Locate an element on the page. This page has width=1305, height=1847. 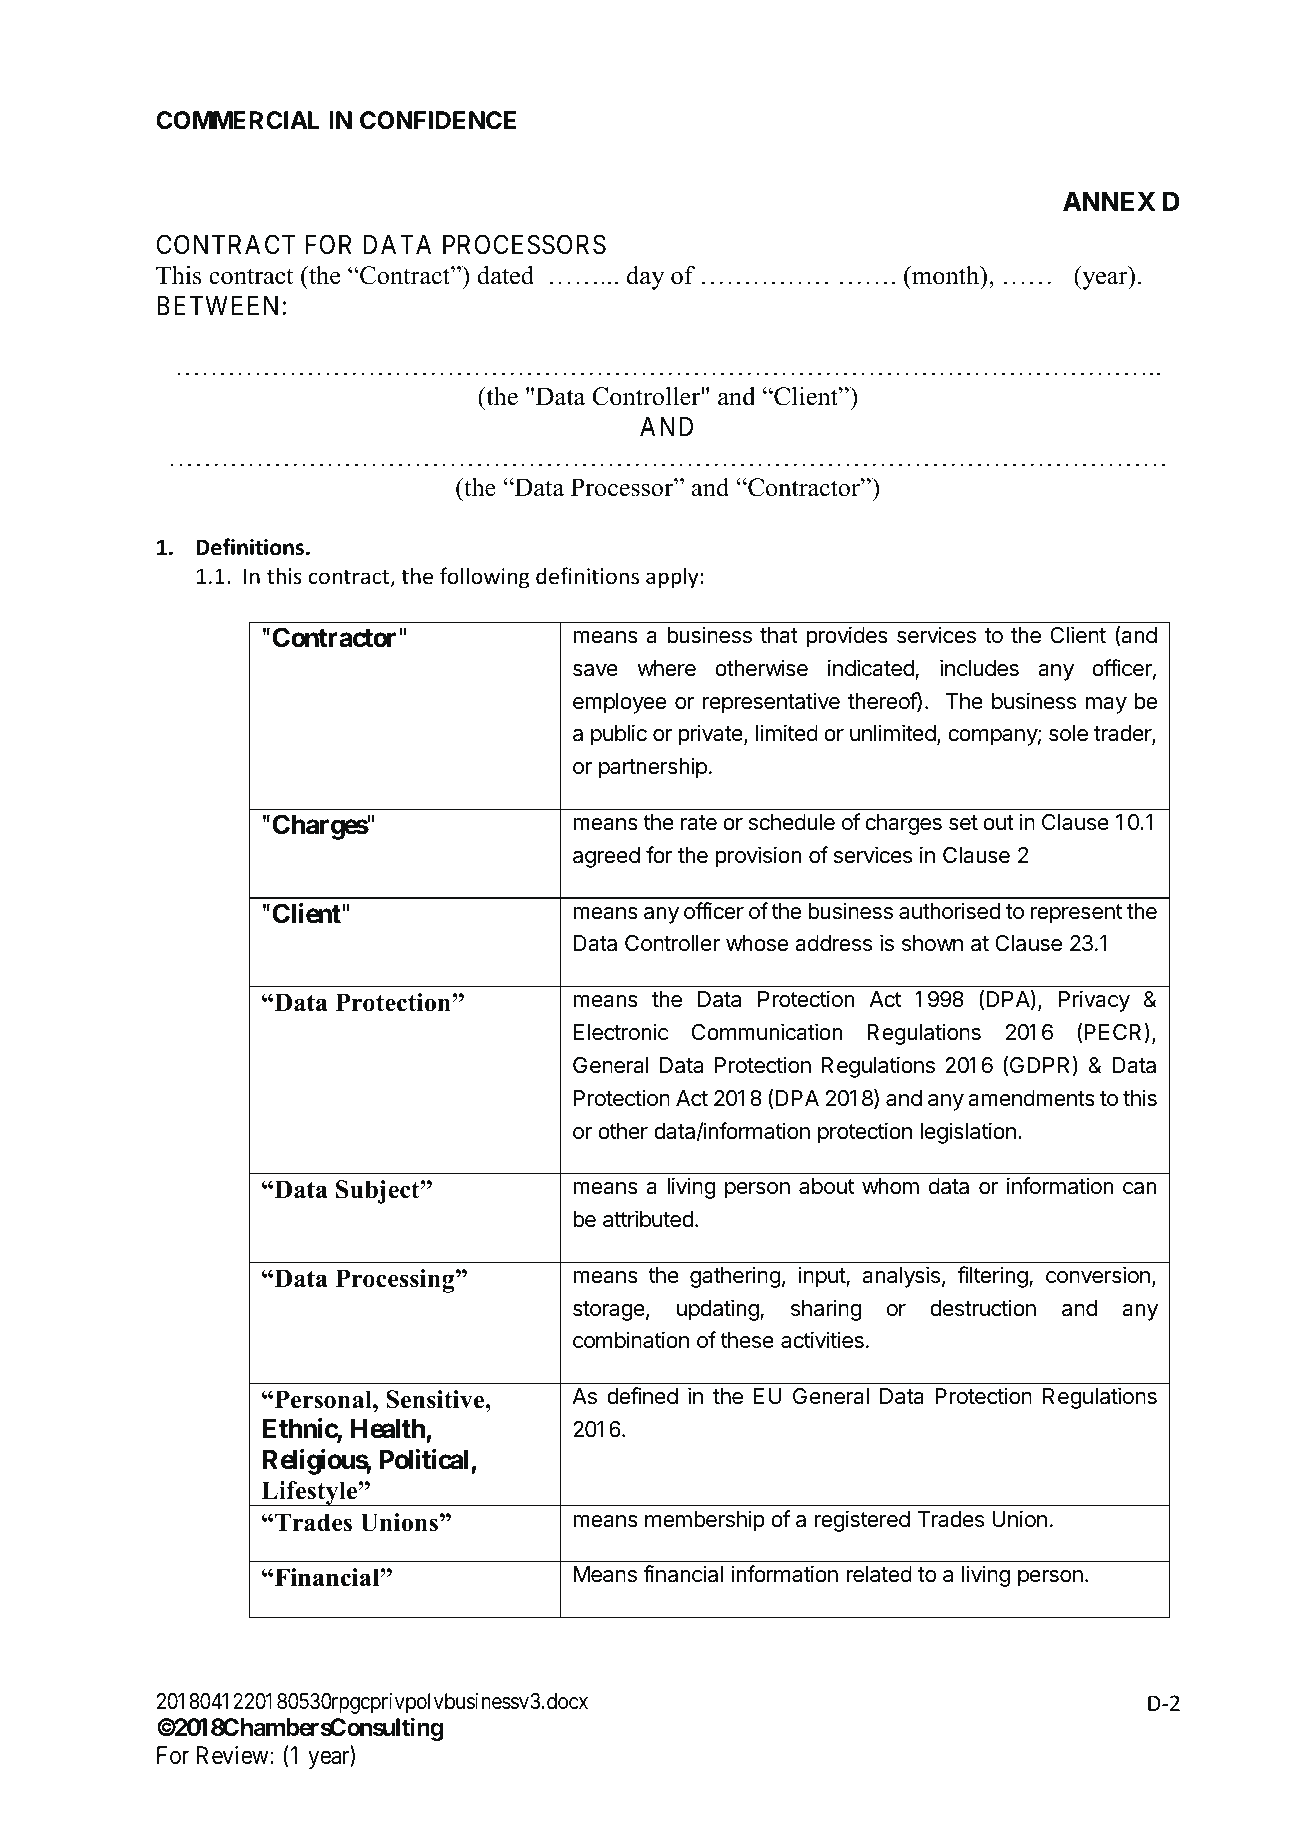
day is located at coordinates (645, 278).
